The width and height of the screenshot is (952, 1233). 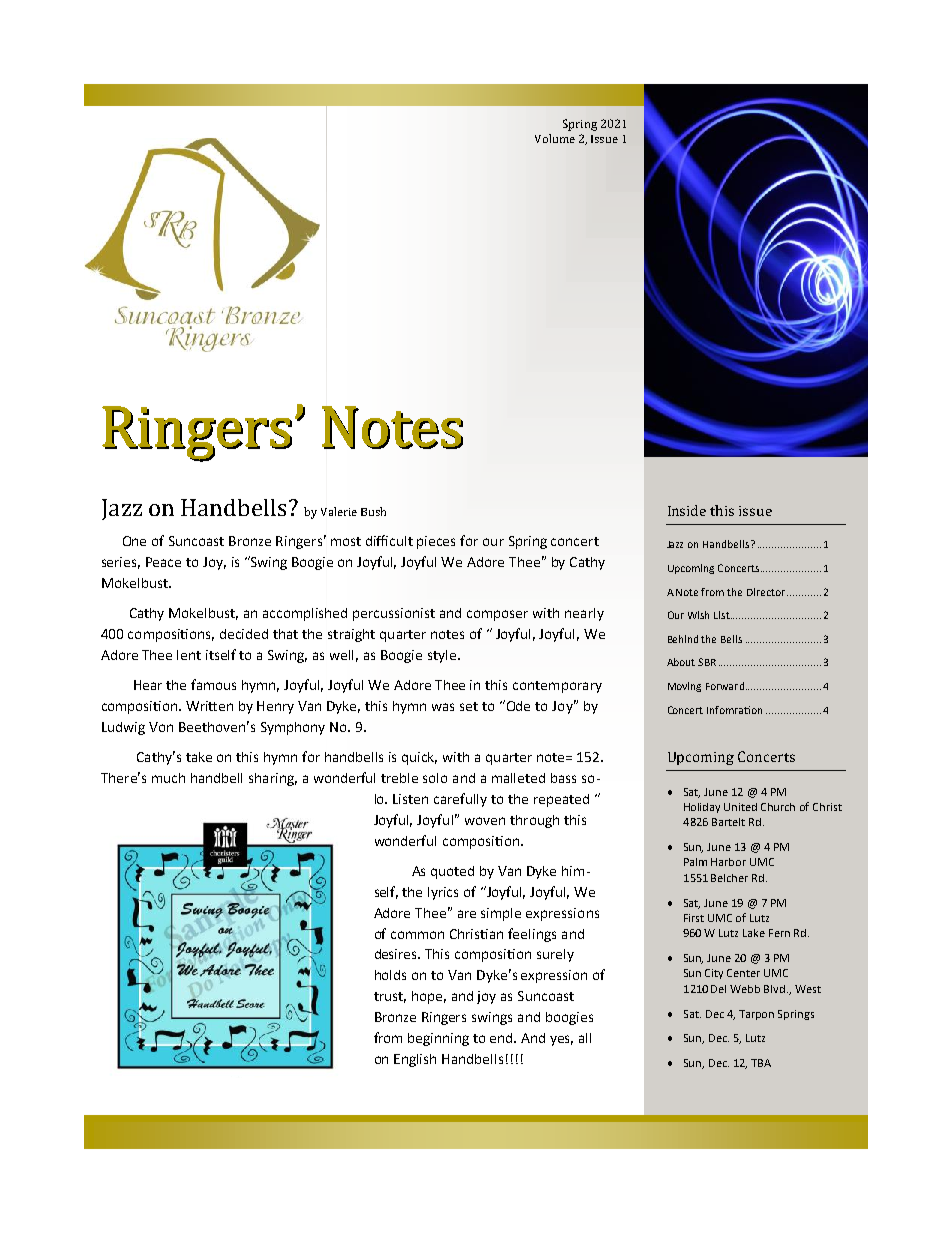 What do you see at coordinates (555, 138) in the screenshot?
I see `Volume` at bounding box center [555, 138].
